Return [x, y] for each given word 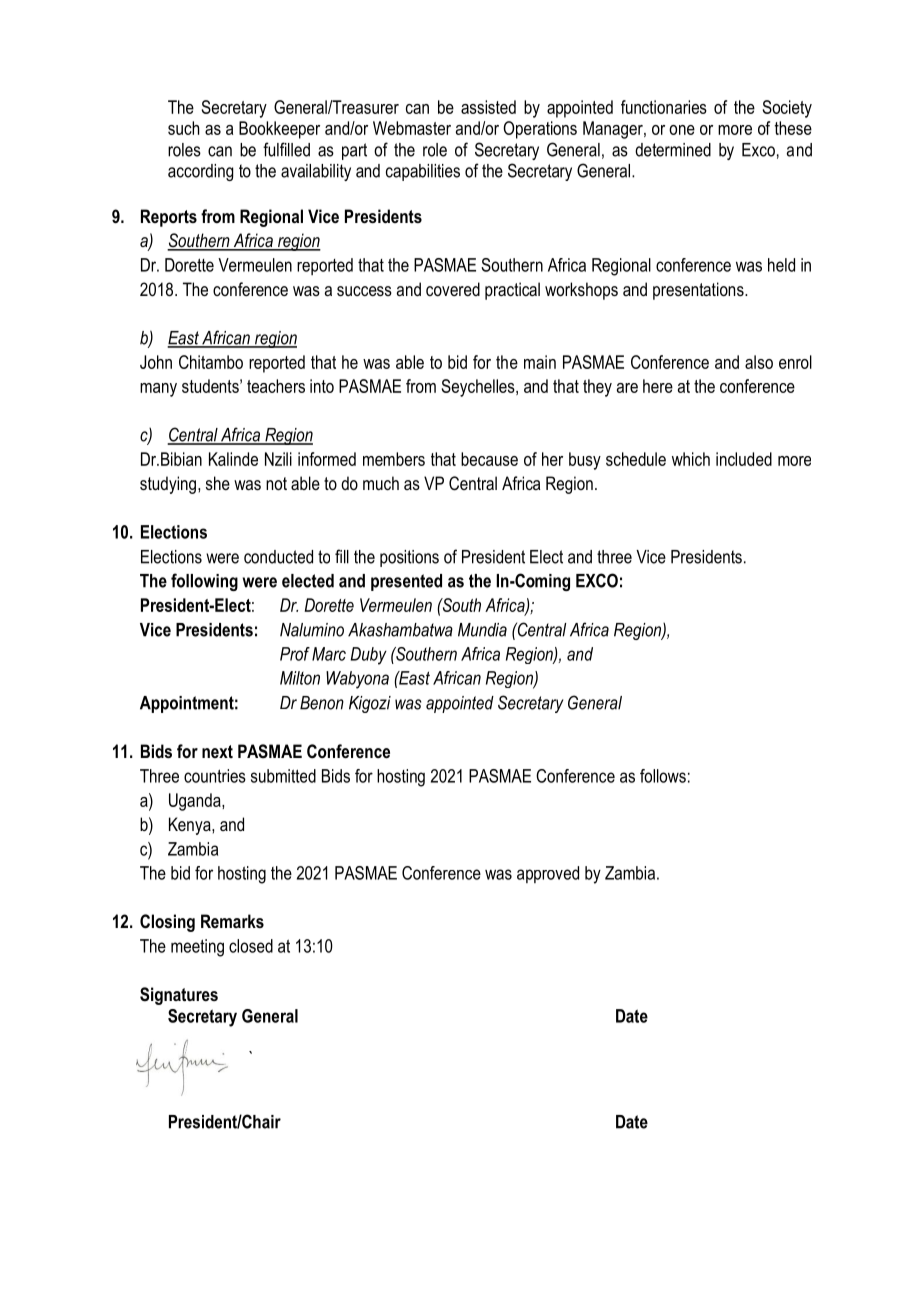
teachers [276, 386]
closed [251, 946]
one [682, 130]
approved [548, 874]
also [759, 362]
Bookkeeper [279, 130]
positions [409, 558]
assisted [488, 107]
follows [663, 776]
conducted [278, 557]
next [217, 751]
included [744, 459]
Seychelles [479, 388]
